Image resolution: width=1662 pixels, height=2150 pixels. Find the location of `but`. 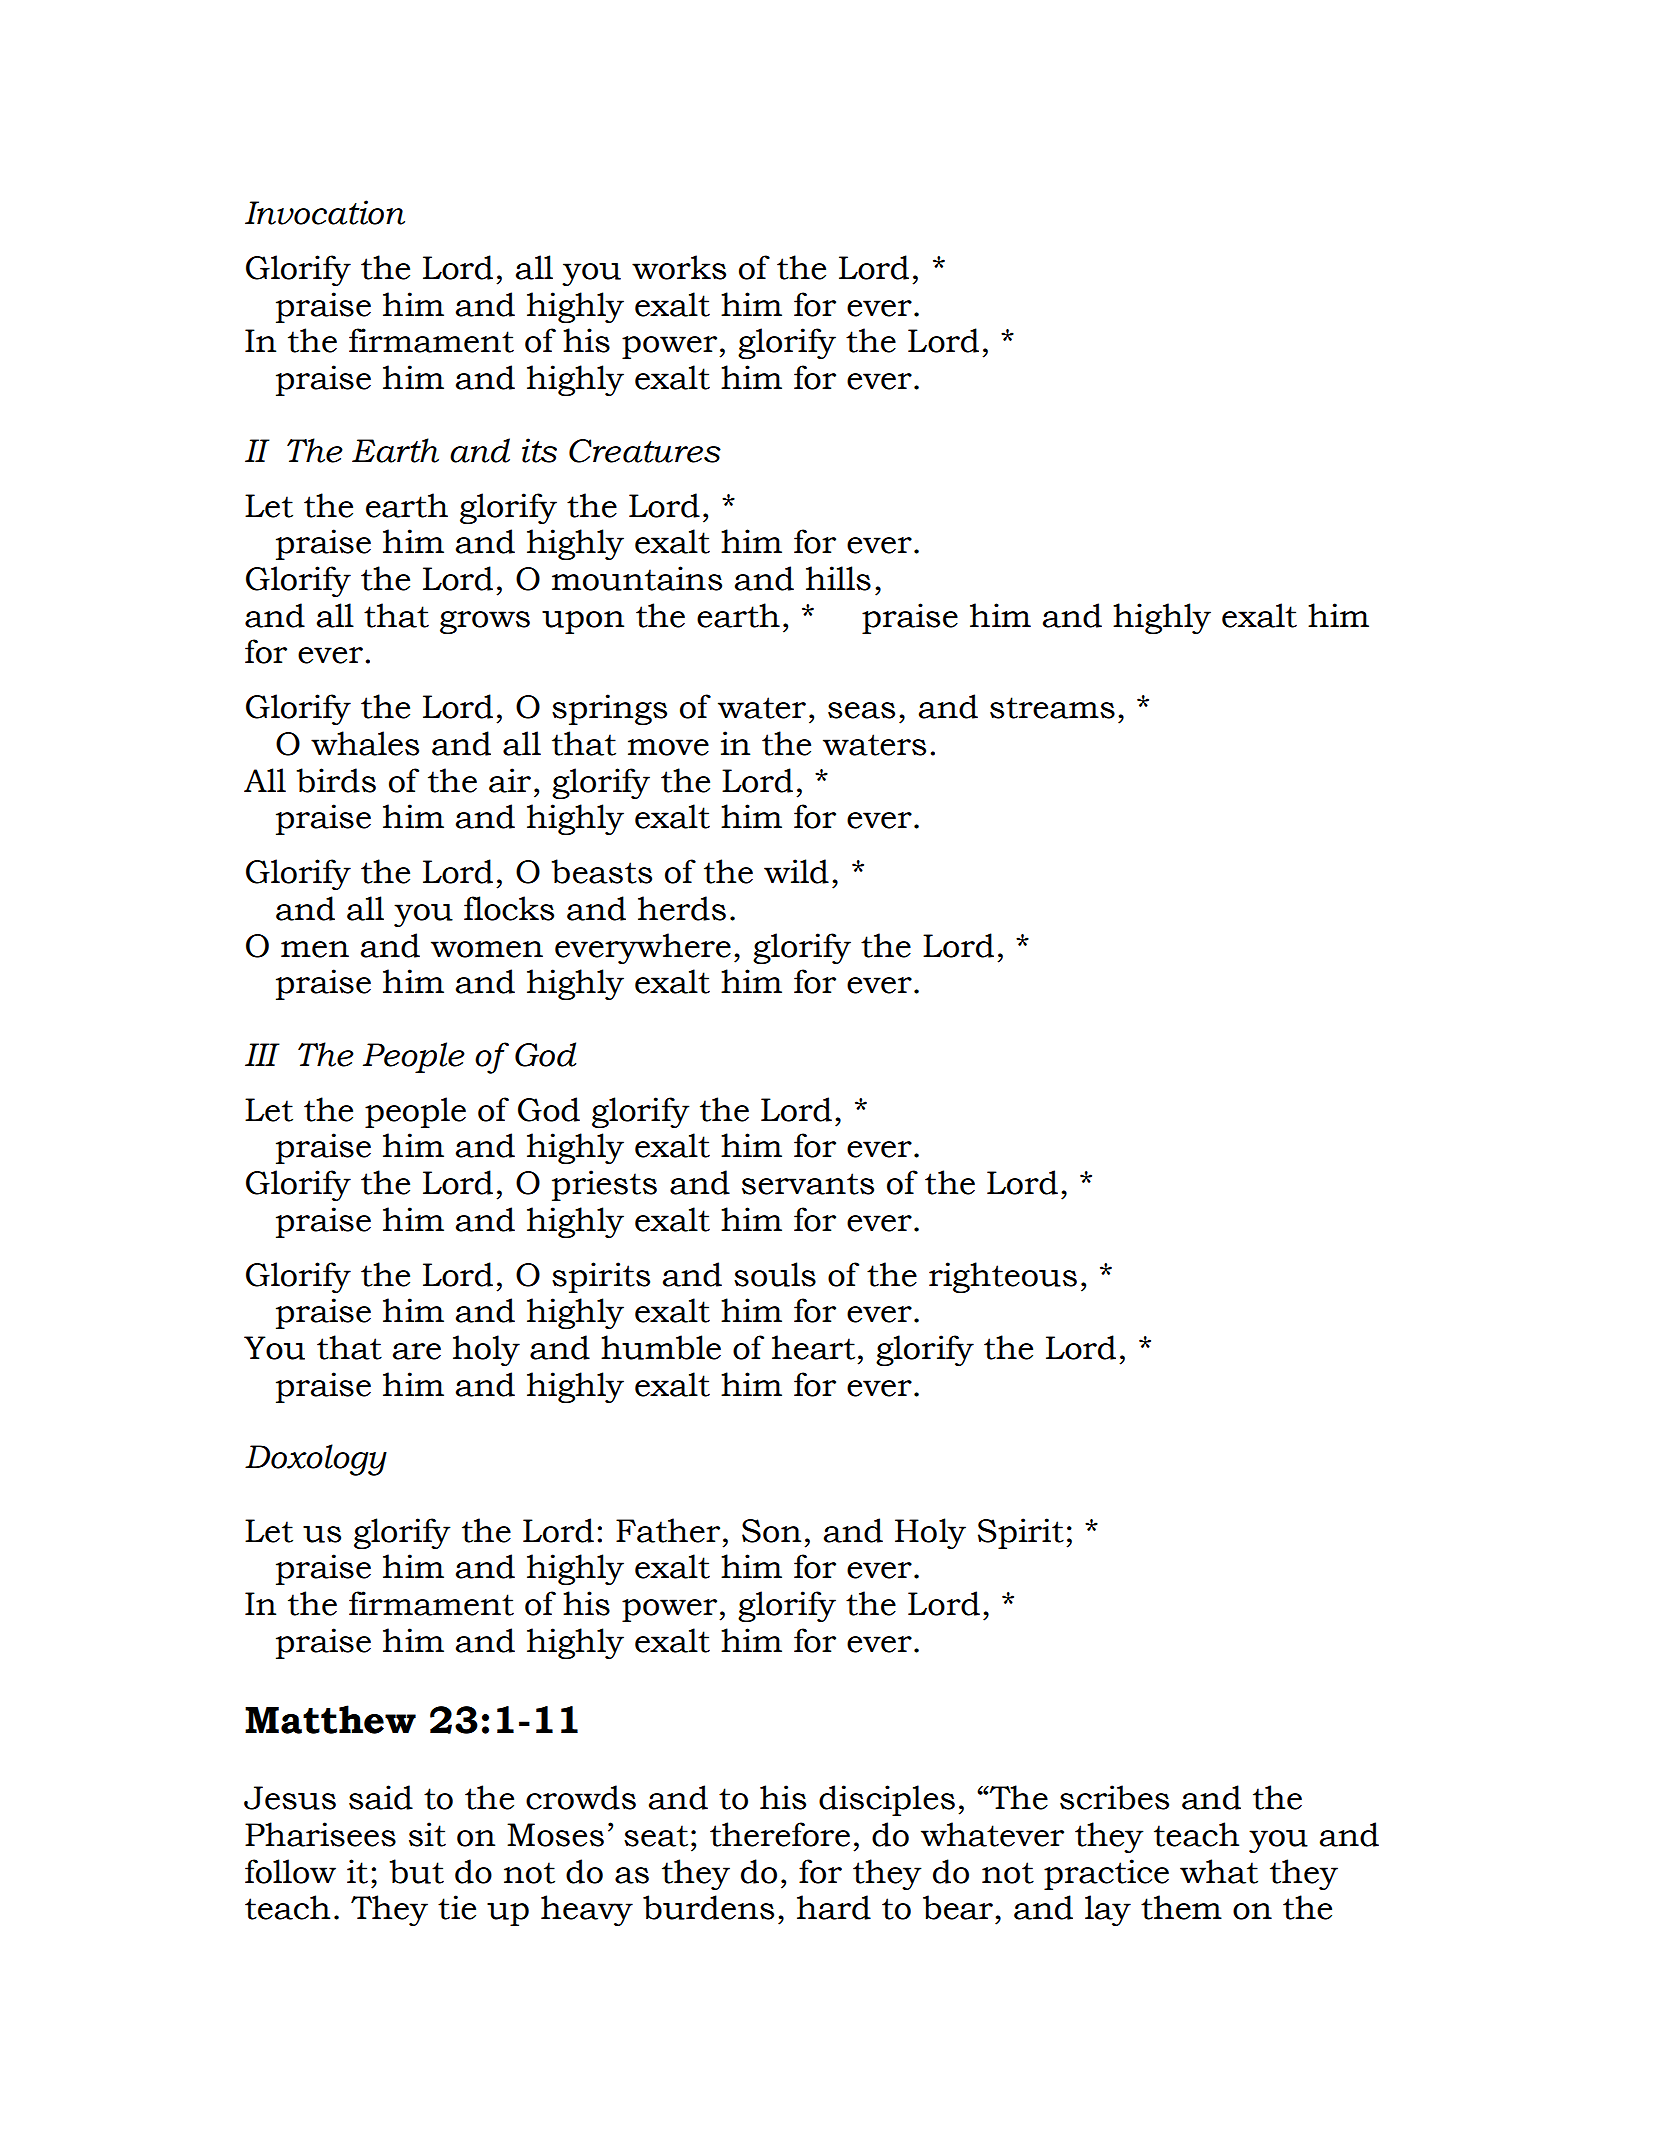

but is located at coordinates (417, 1871).
